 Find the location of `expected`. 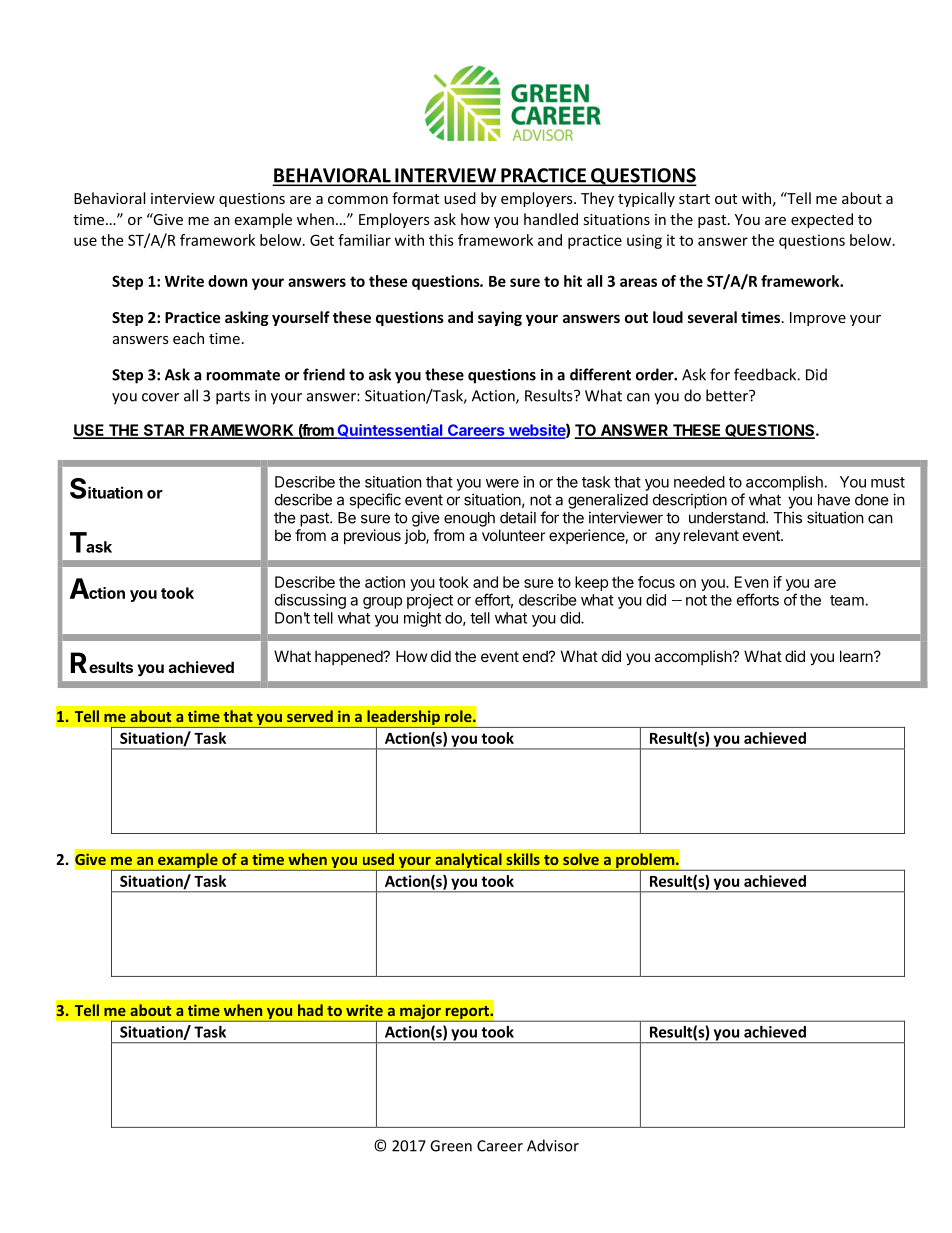

expected is located at coordinates (822, 220).
